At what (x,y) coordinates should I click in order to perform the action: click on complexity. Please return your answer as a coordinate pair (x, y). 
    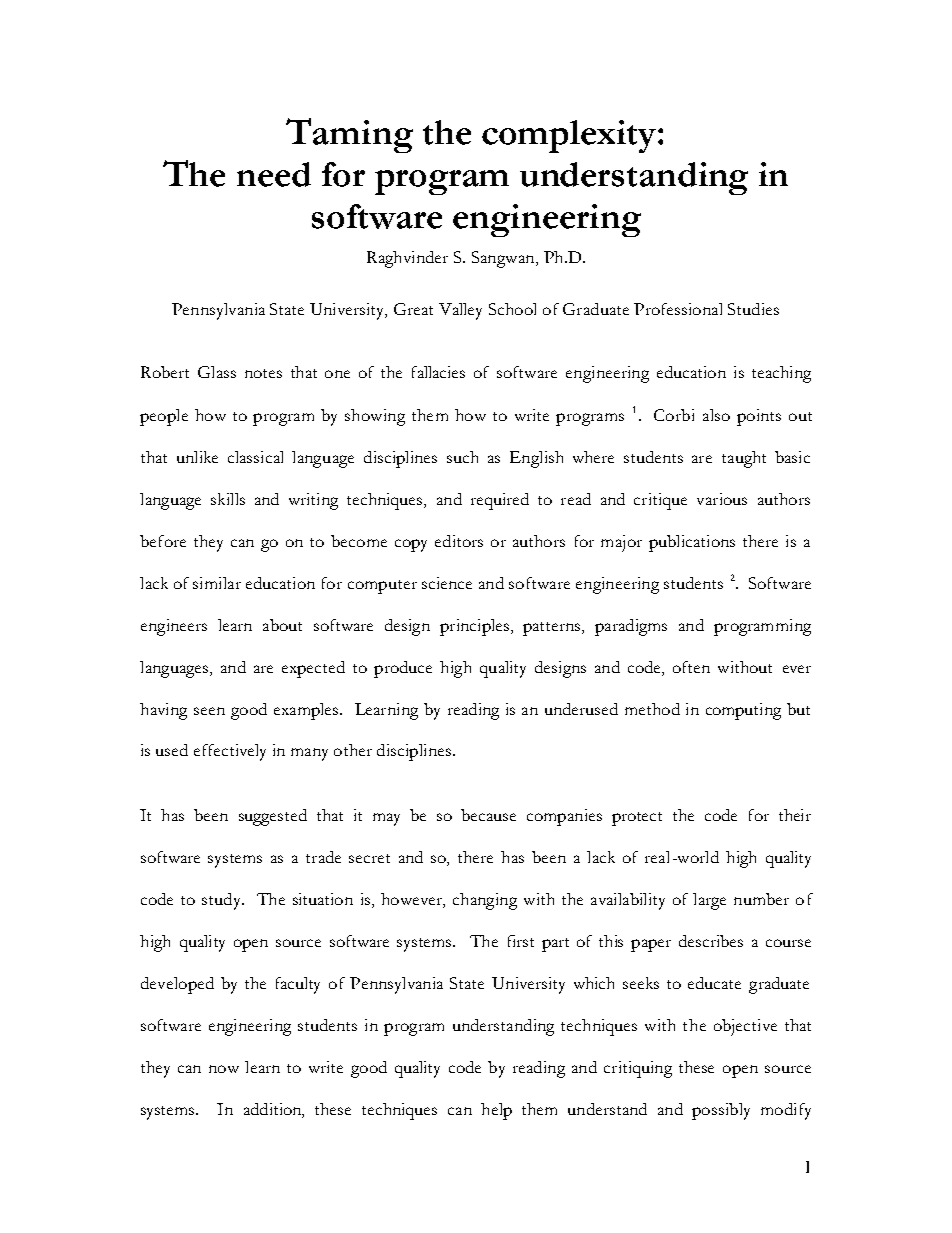
    Looking at the image, I should click on (570, 136).
